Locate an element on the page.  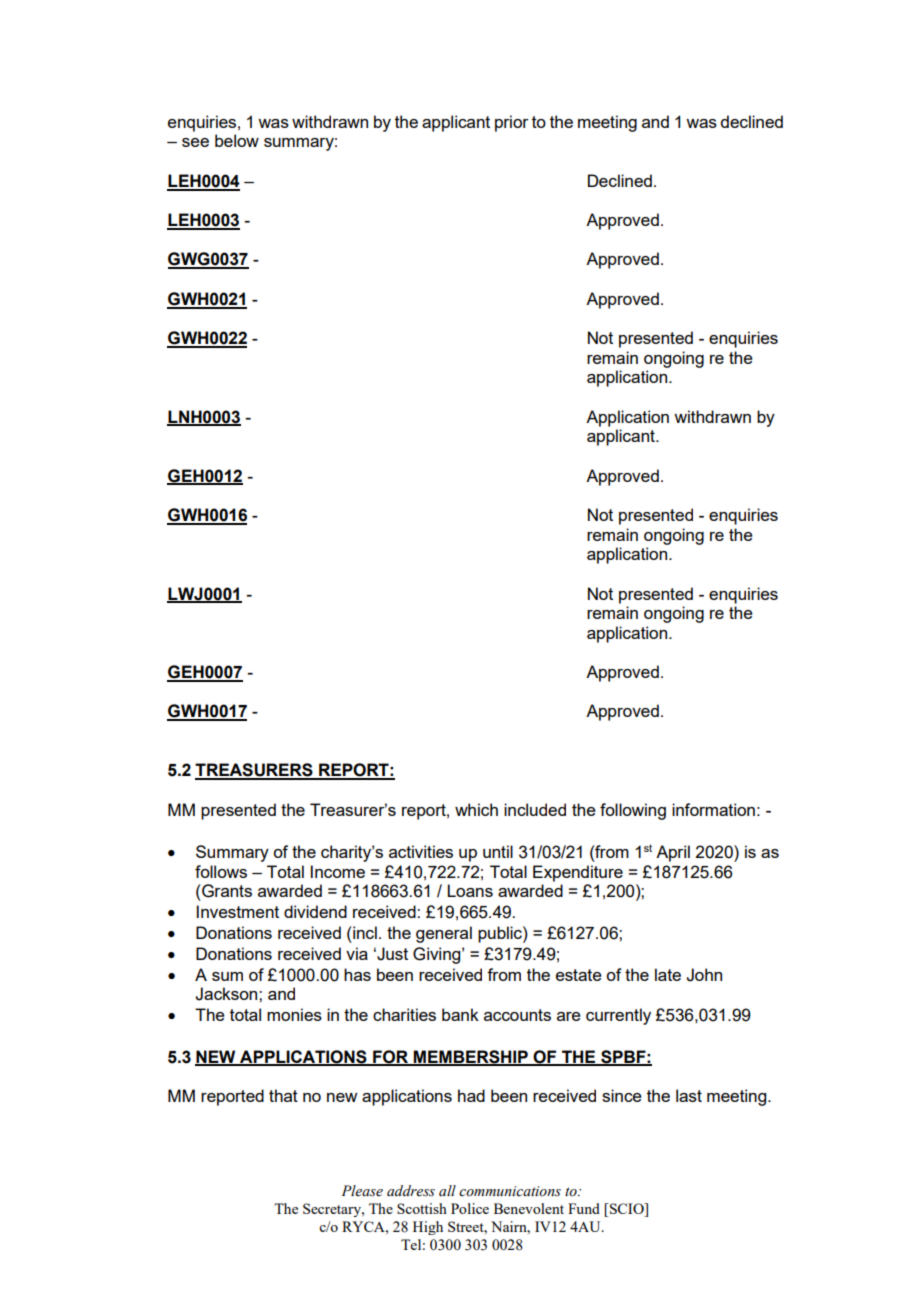
which is located at coordinates (476, 809).
